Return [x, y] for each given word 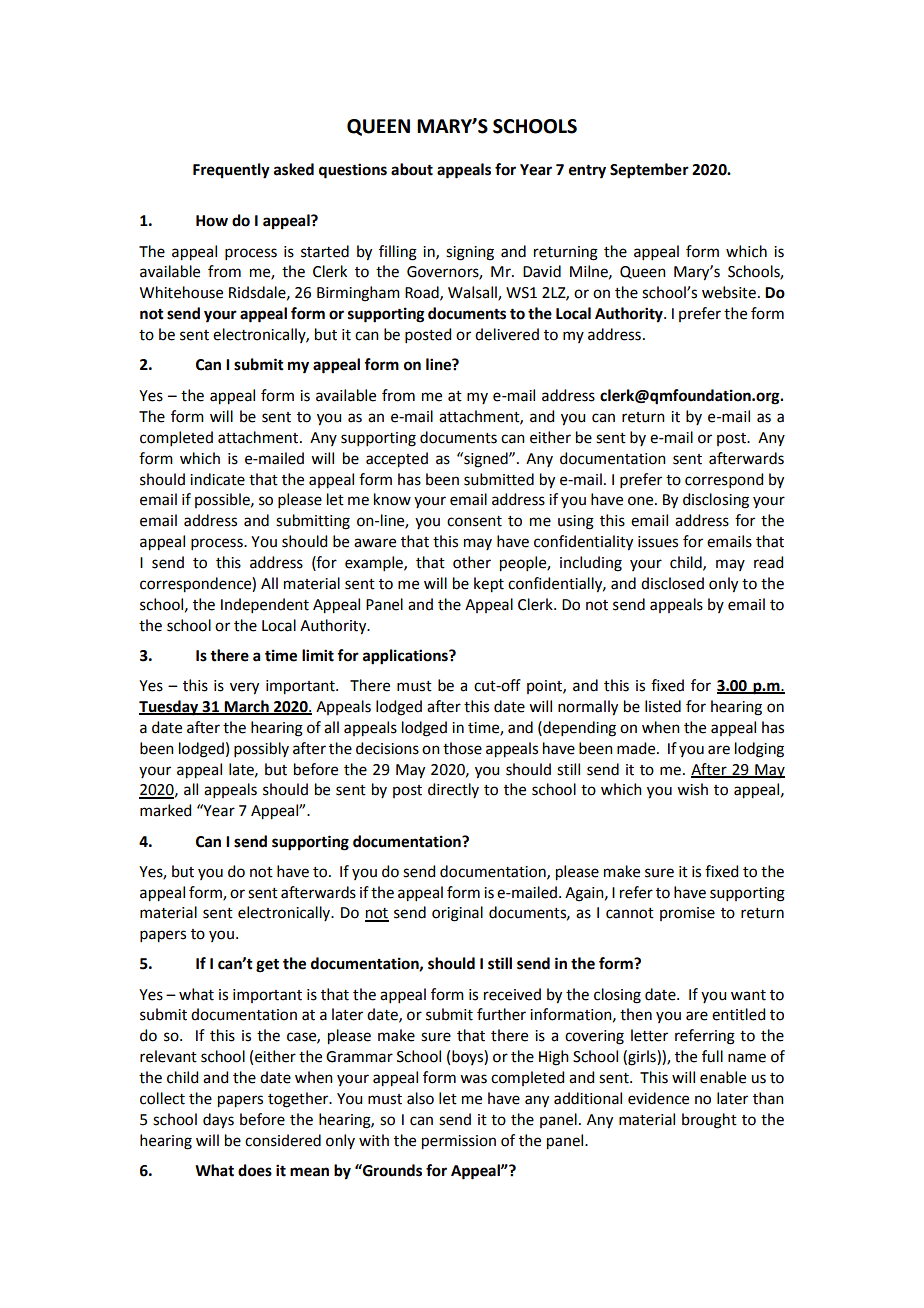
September [649, 171]
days [218, 1121]
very [244, 688]
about [412, 169]
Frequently [231, 171]
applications [406, 657]
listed [663, 706]
